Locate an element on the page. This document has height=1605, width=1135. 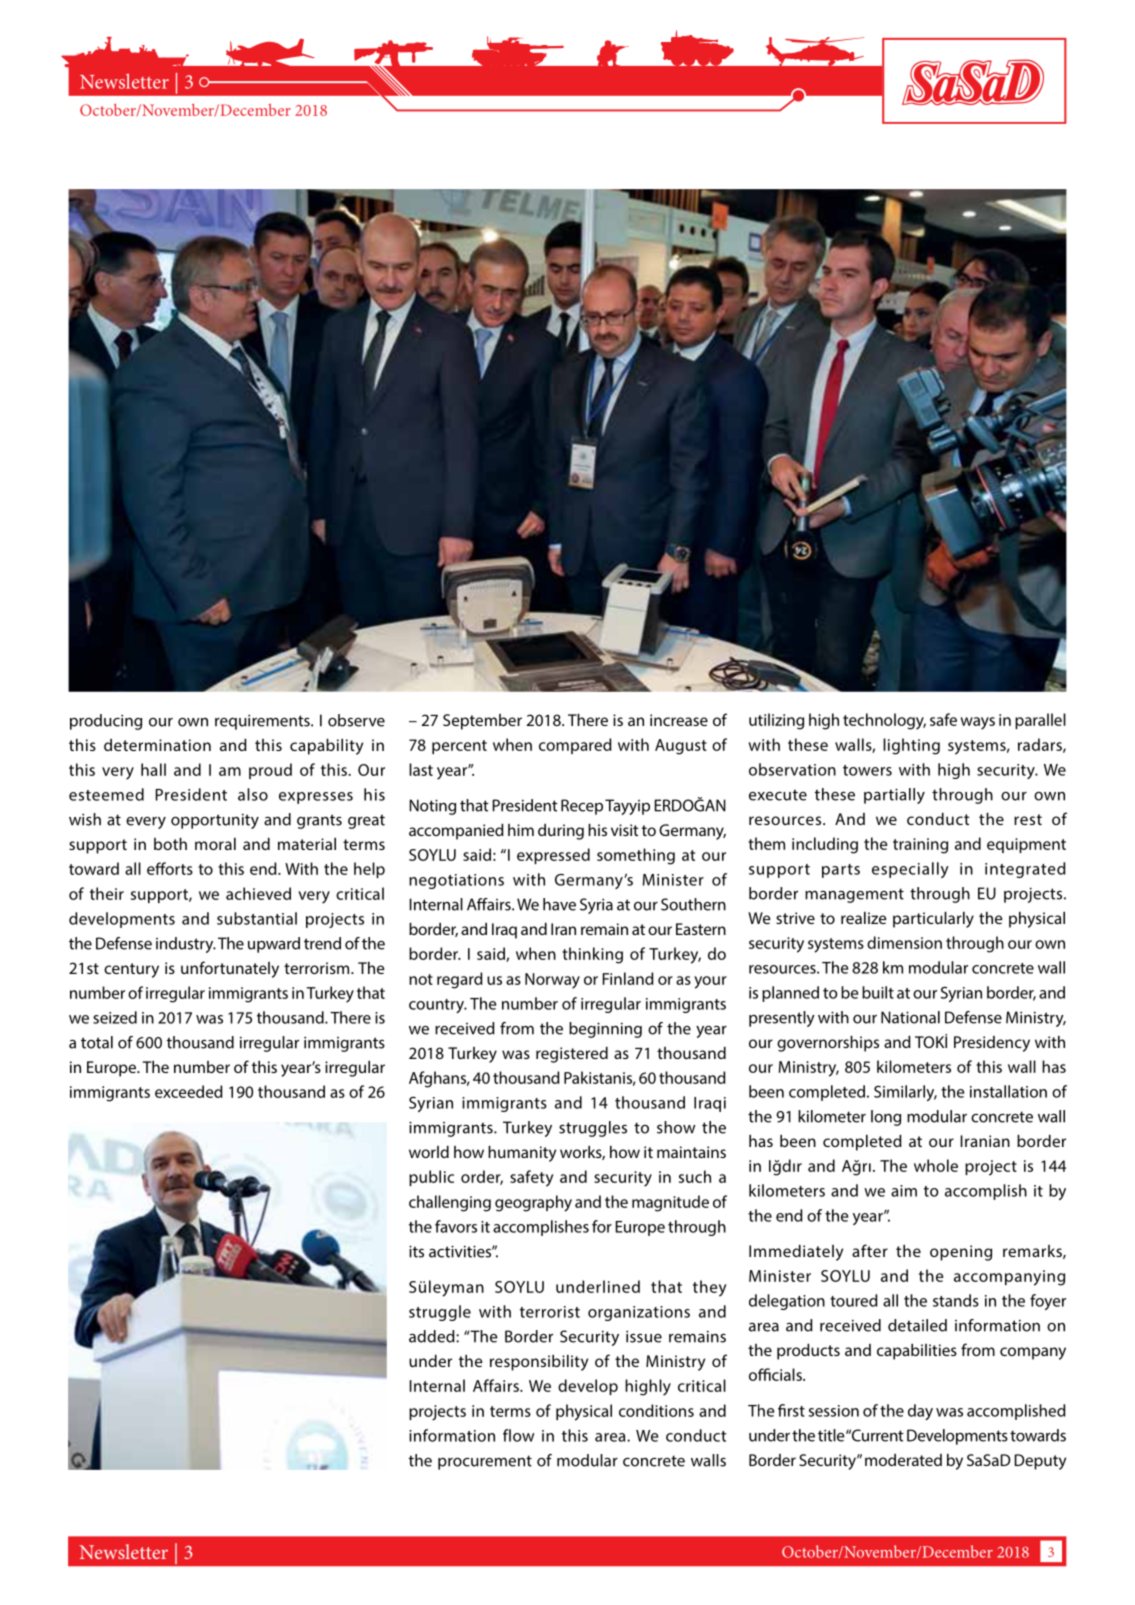
aim is located at coordinates (904, 1191).
